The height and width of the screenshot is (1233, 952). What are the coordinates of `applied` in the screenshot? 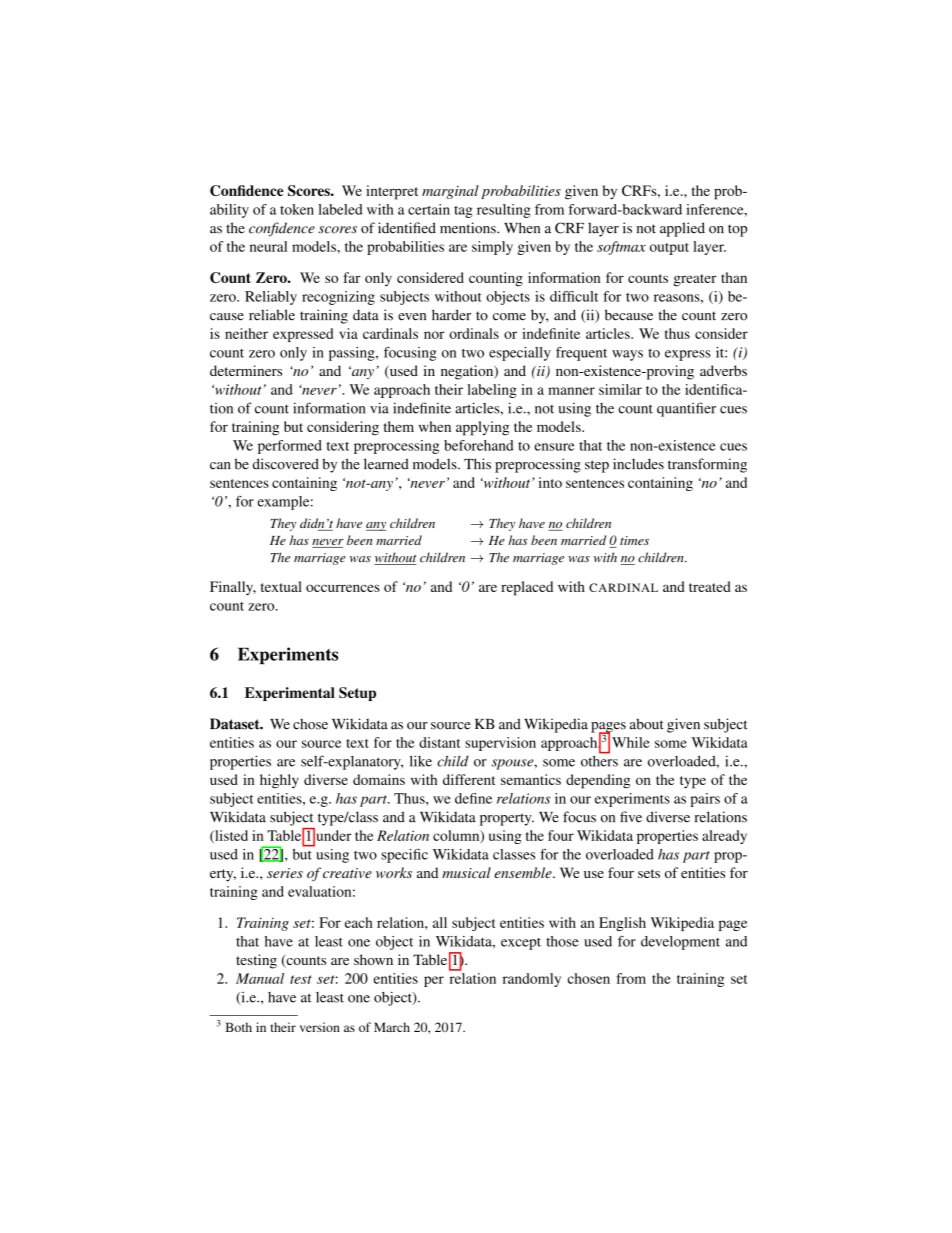 It's located at (682, 229).
